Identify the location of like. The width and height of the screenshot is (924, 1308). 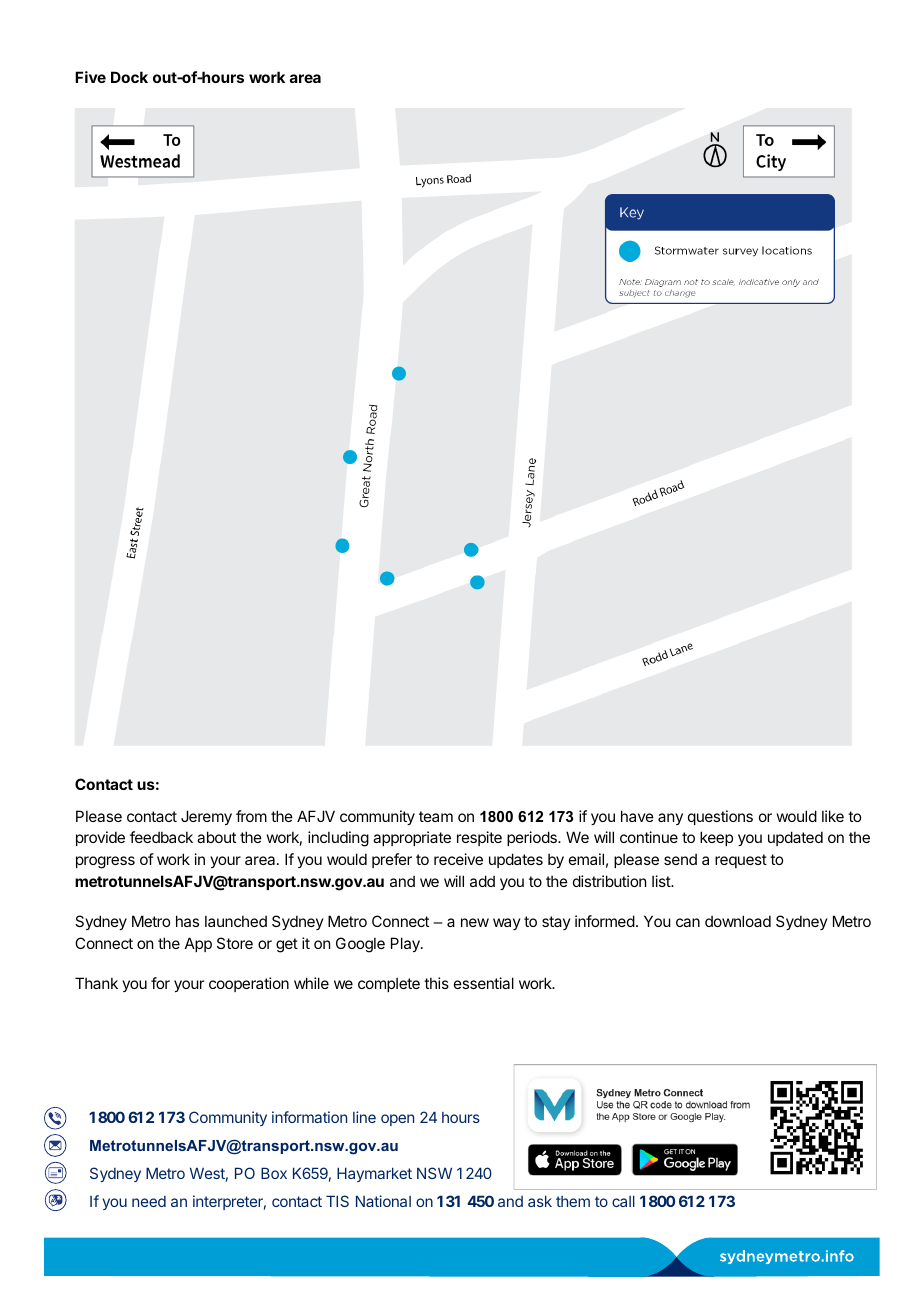
(833, 816).
